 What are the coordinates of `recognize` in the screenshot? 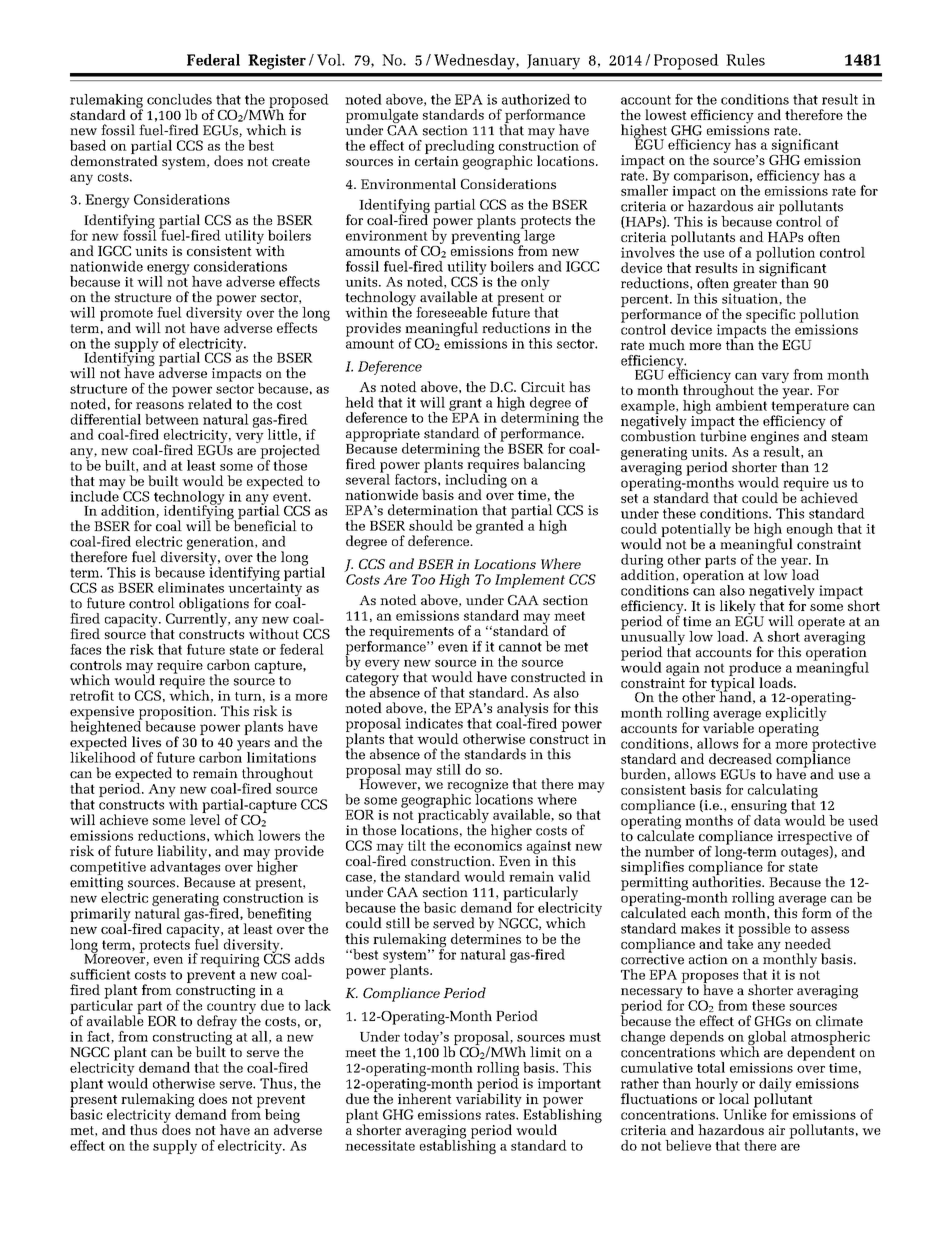 It's located at (478, 787).
